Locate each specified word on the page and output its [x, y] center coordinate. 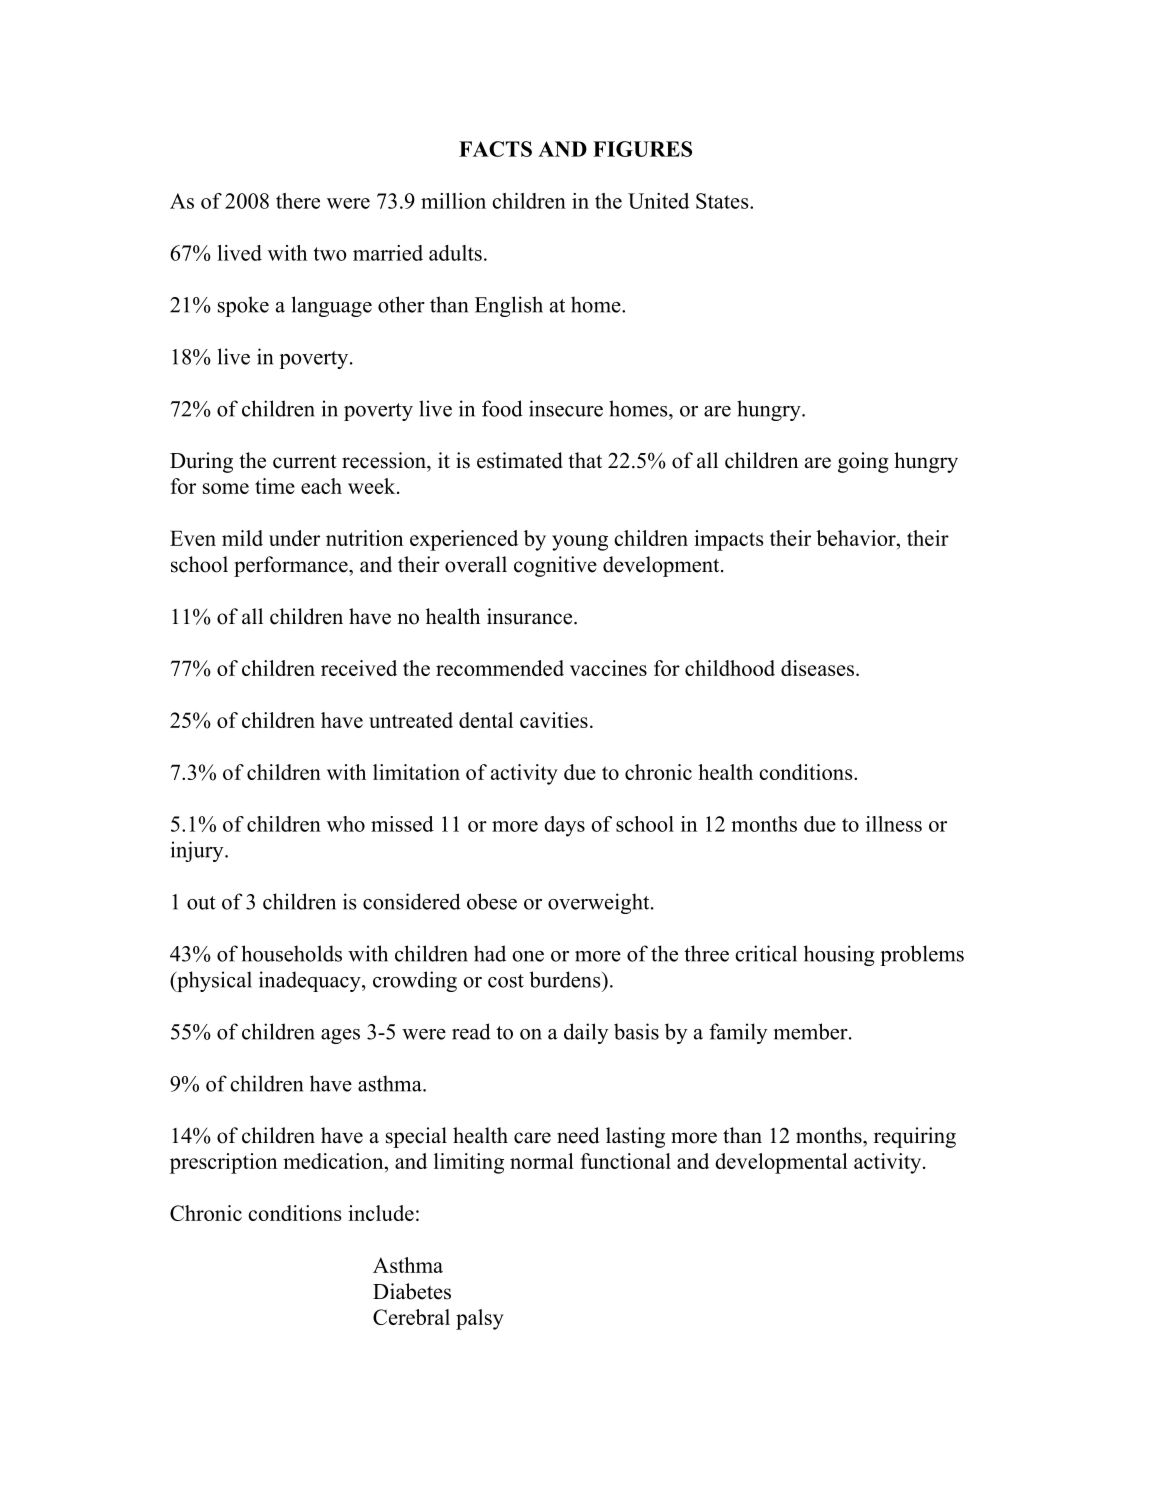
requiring [915, 1137]
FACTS [495, 149]
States [723, 201]
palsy [480, 1319]
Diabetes [412, 1291]
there [298, 201]
